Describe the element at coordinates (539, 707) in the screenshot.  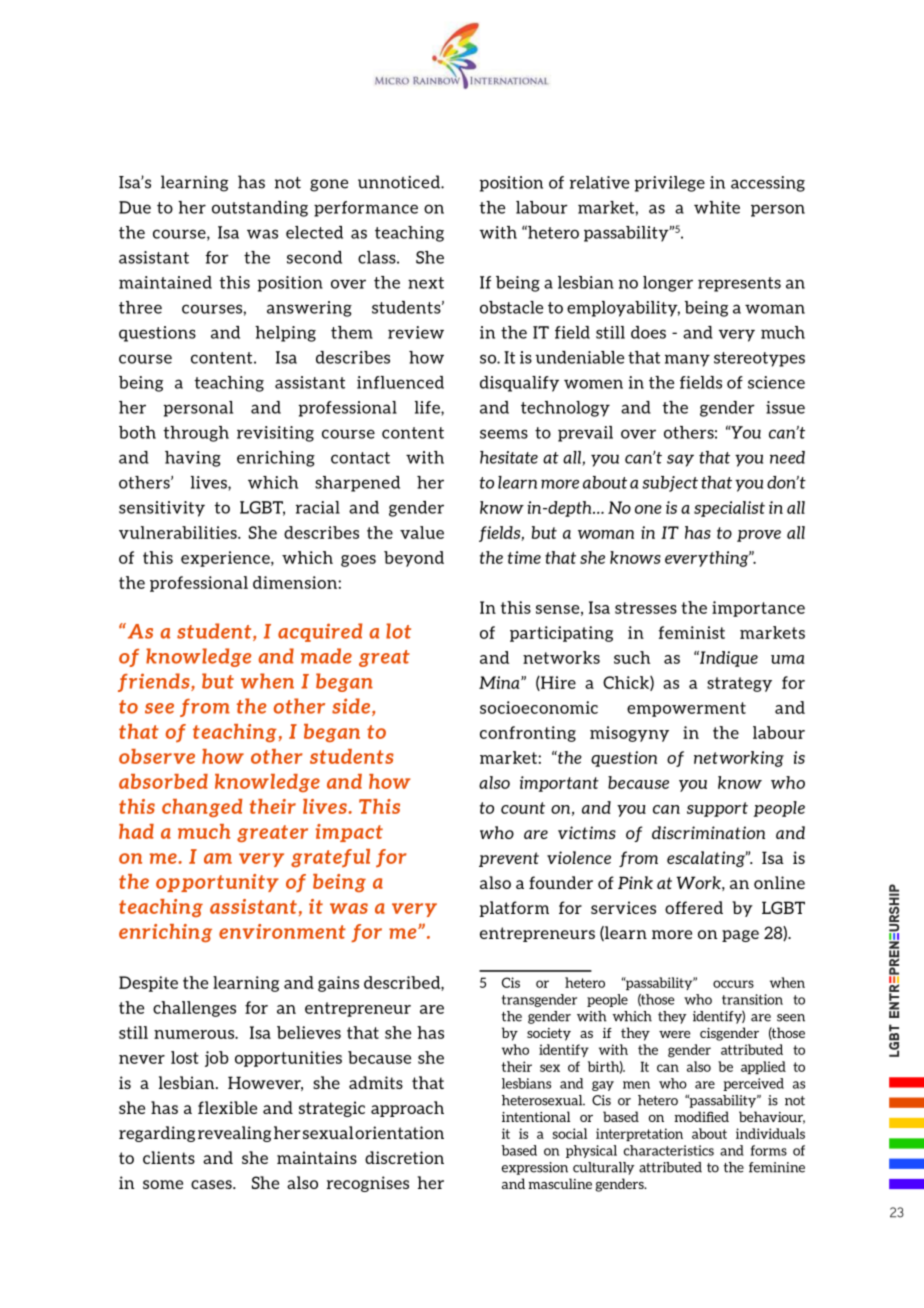
I see `socioeconomic` at that location.
